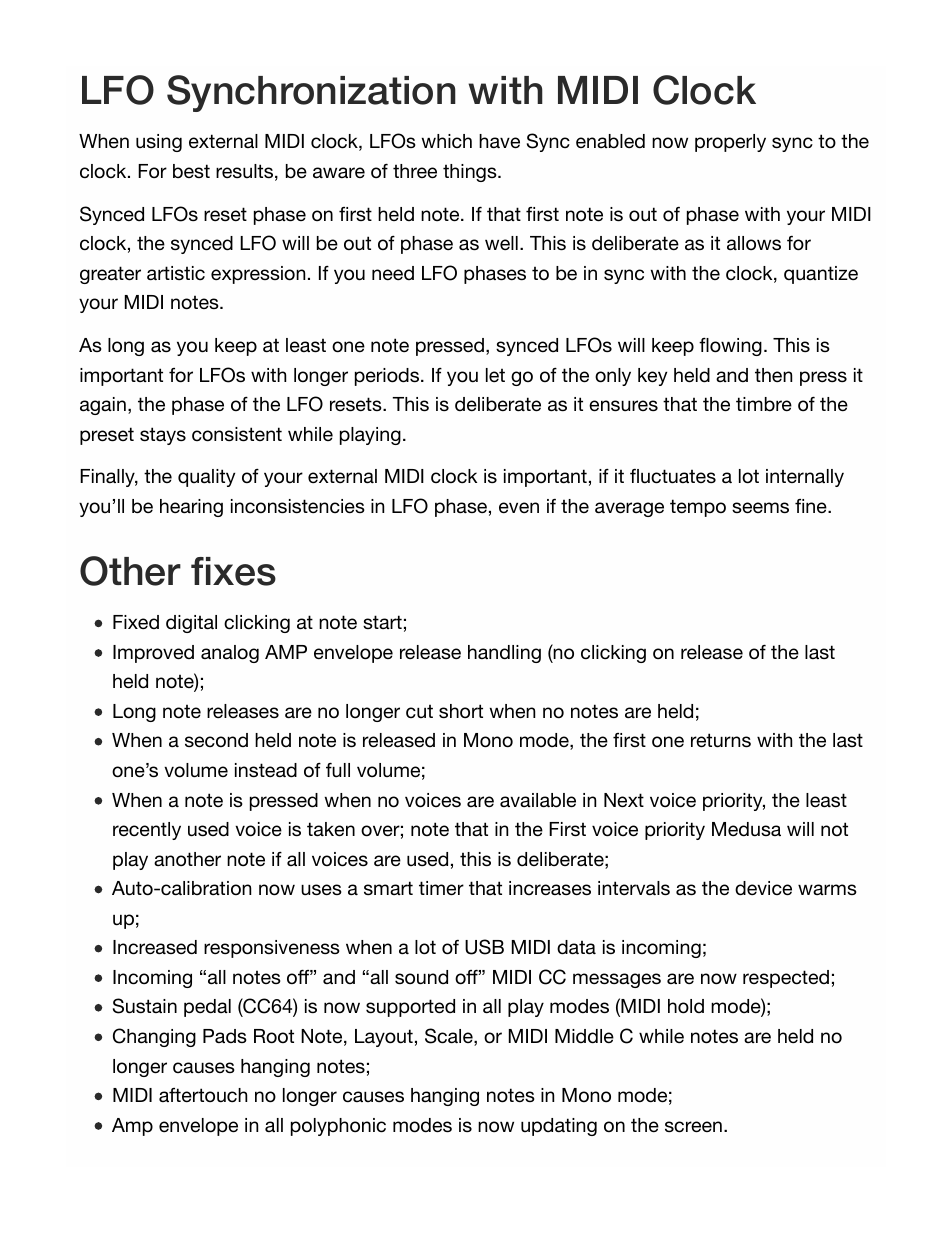 This document has width=952, height=1233. What do you see at coordinates (225, 1036) in the document?
I see `Pads` at bounding box center [225, 1036].
